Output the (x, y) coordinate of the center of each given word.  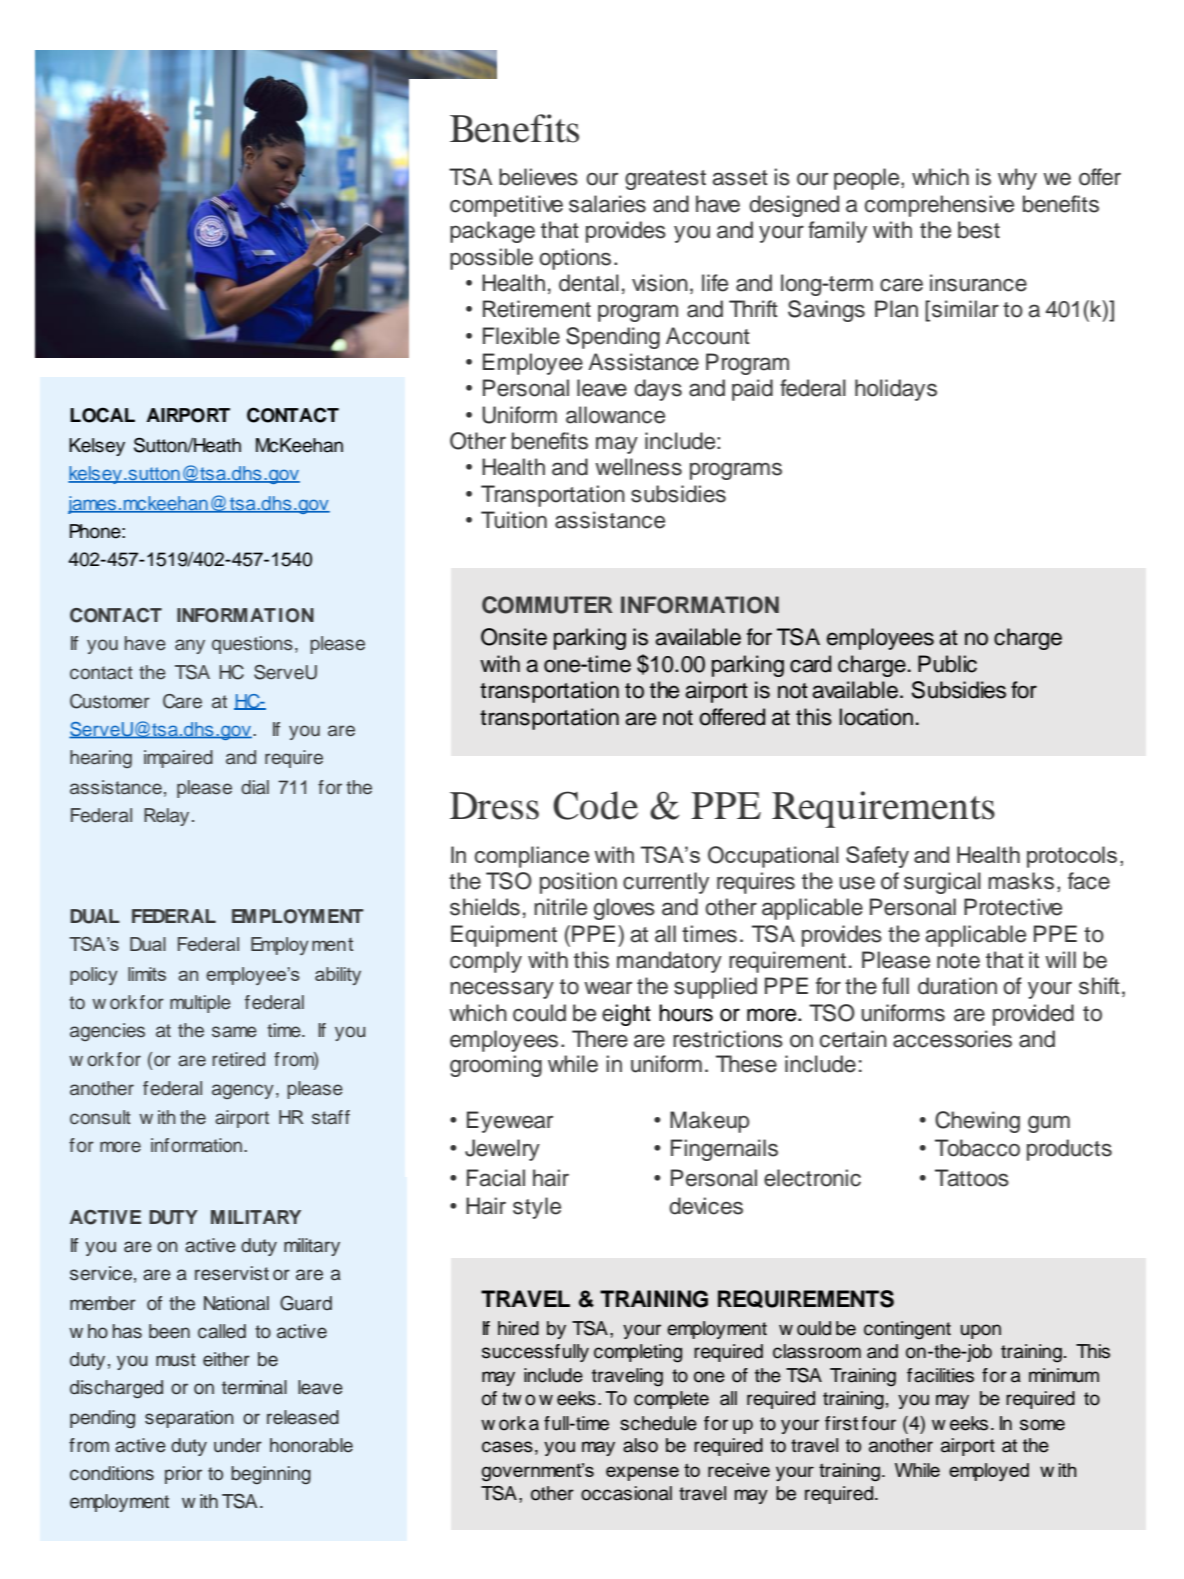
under (238, 1445)
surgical (942, 883)
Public (947, 664)
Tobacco (977, 1148)
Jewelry (502, 1150)
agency (243, 1091)
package (492, 232)
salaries (607, 204)
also (640, 1445)
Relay (166, 817)
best (979, 230)
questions (252, 645)
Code (595, 805)
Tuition (514, 520)
